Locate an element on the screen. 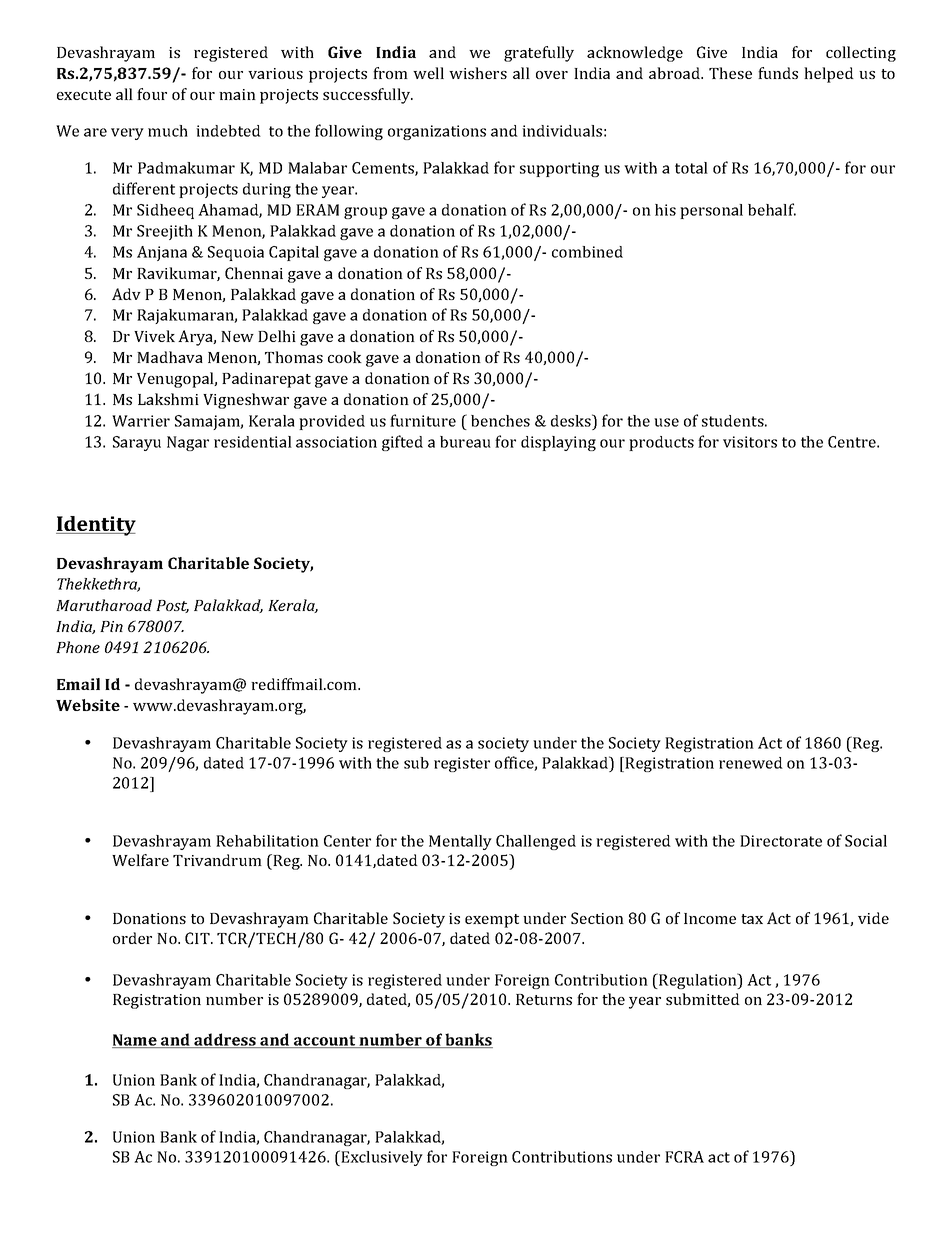  wishers is located at coordinates (478, 73).
